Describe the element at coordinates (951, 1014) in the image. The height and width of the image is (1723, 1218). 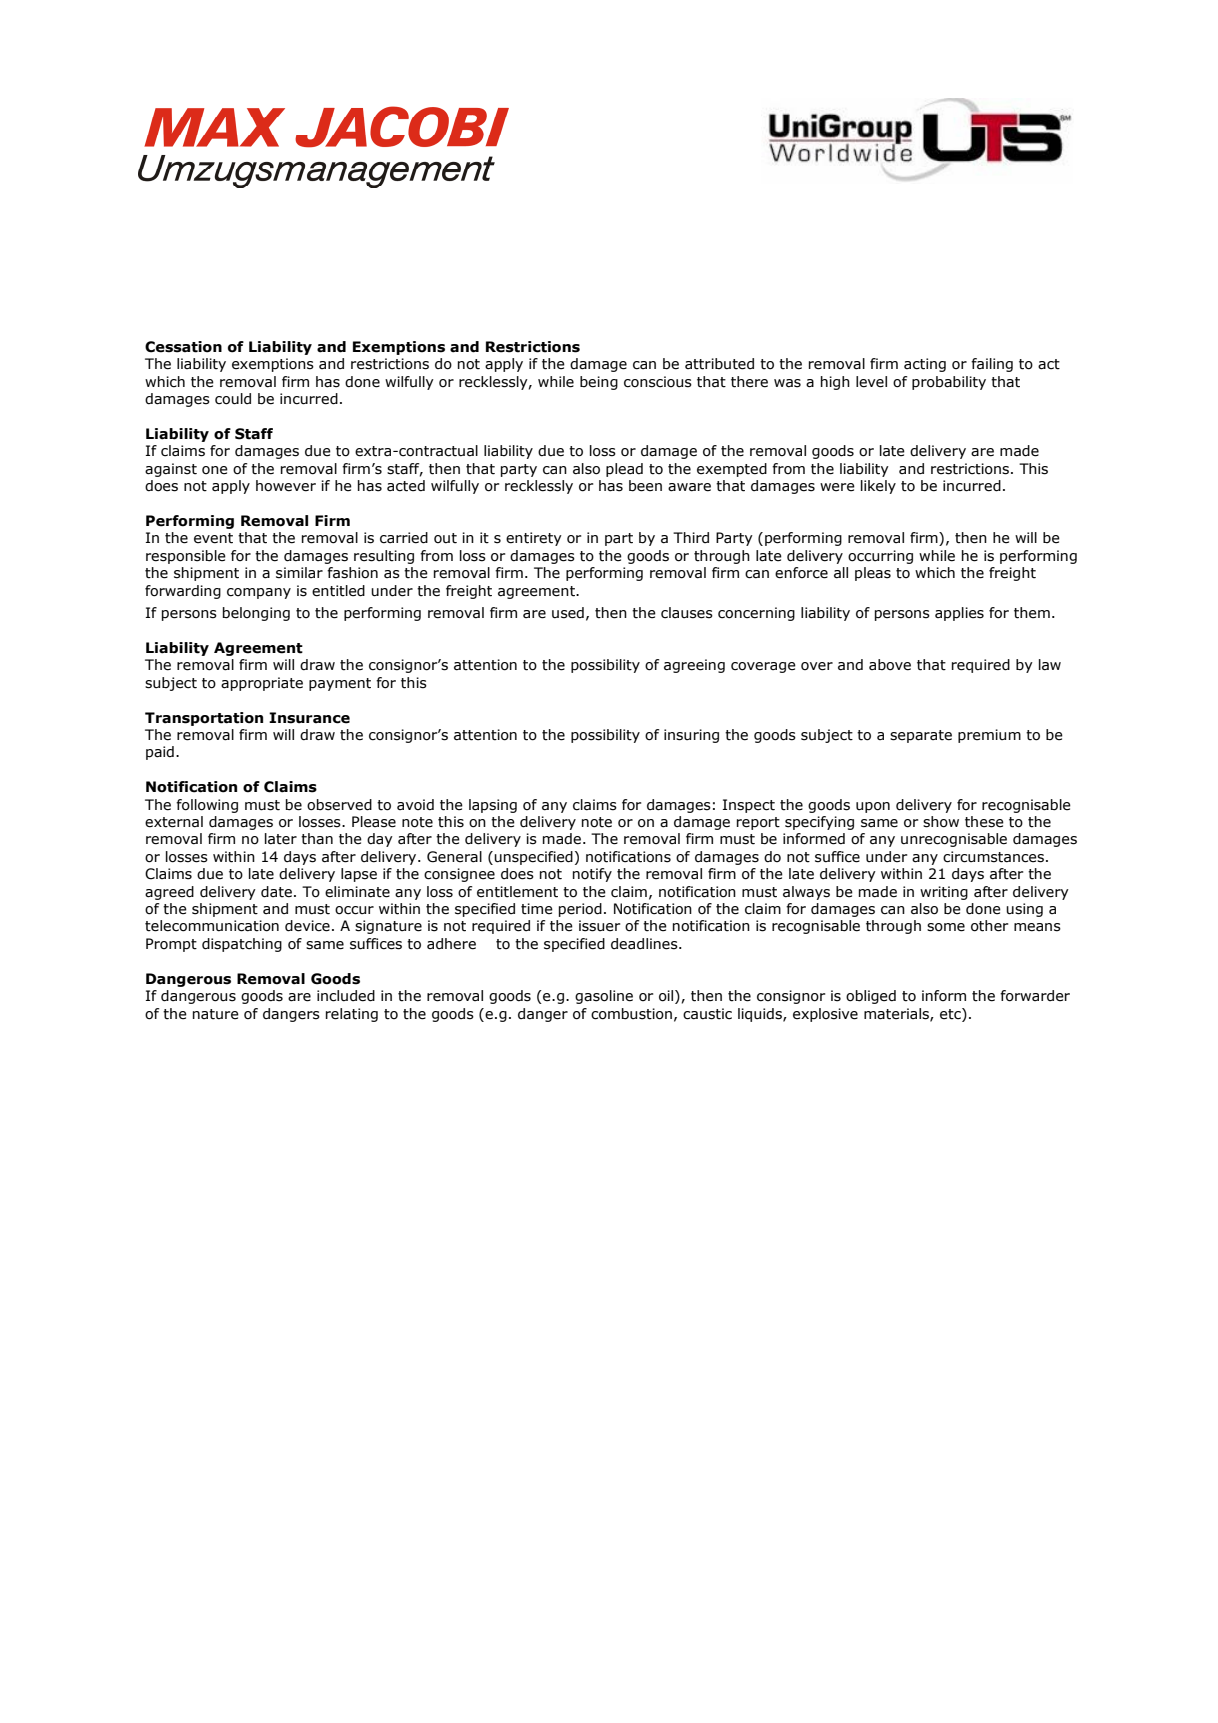
I see `etc` at that location.
